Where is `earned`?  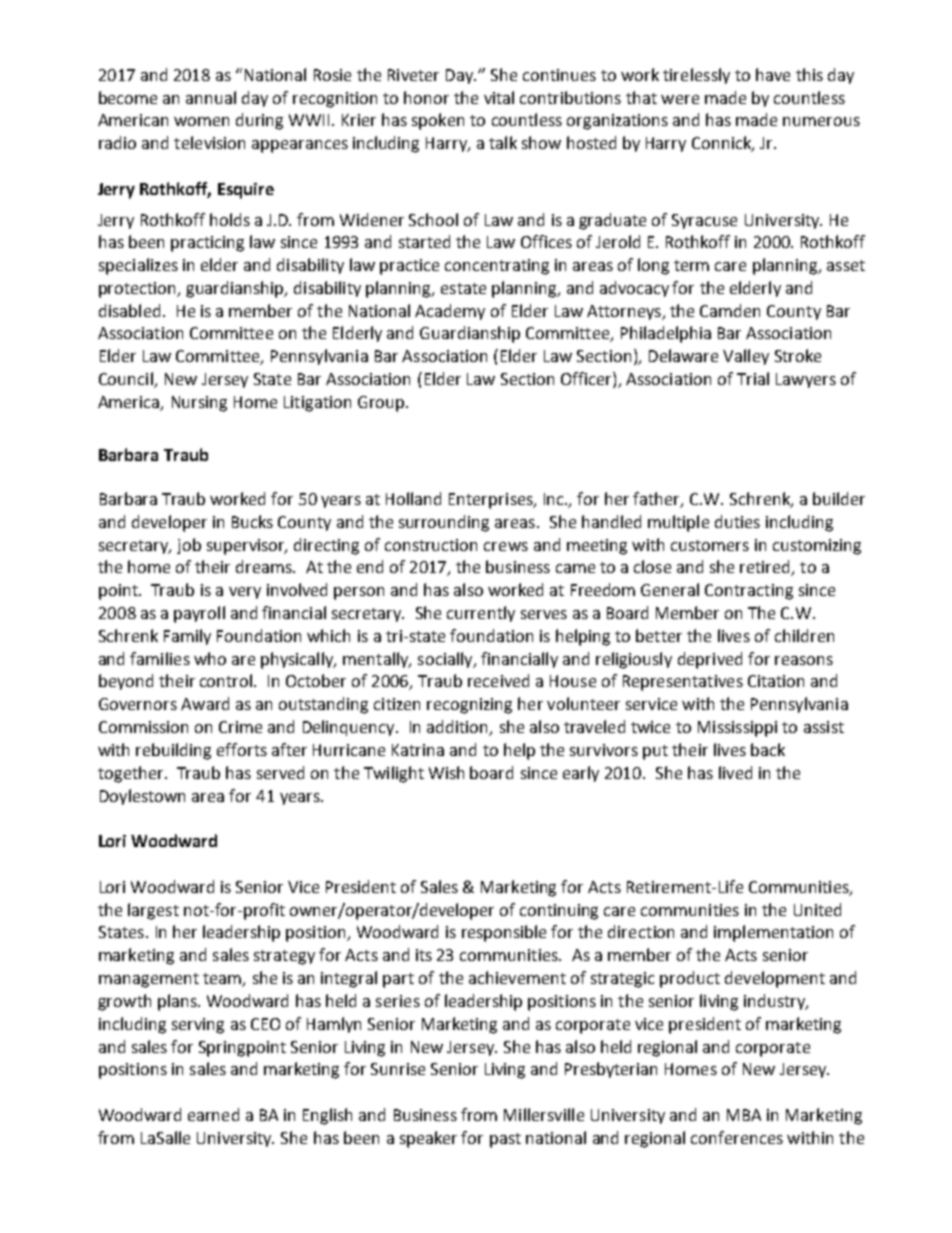 earned is located at coordinates (213, 1114).
